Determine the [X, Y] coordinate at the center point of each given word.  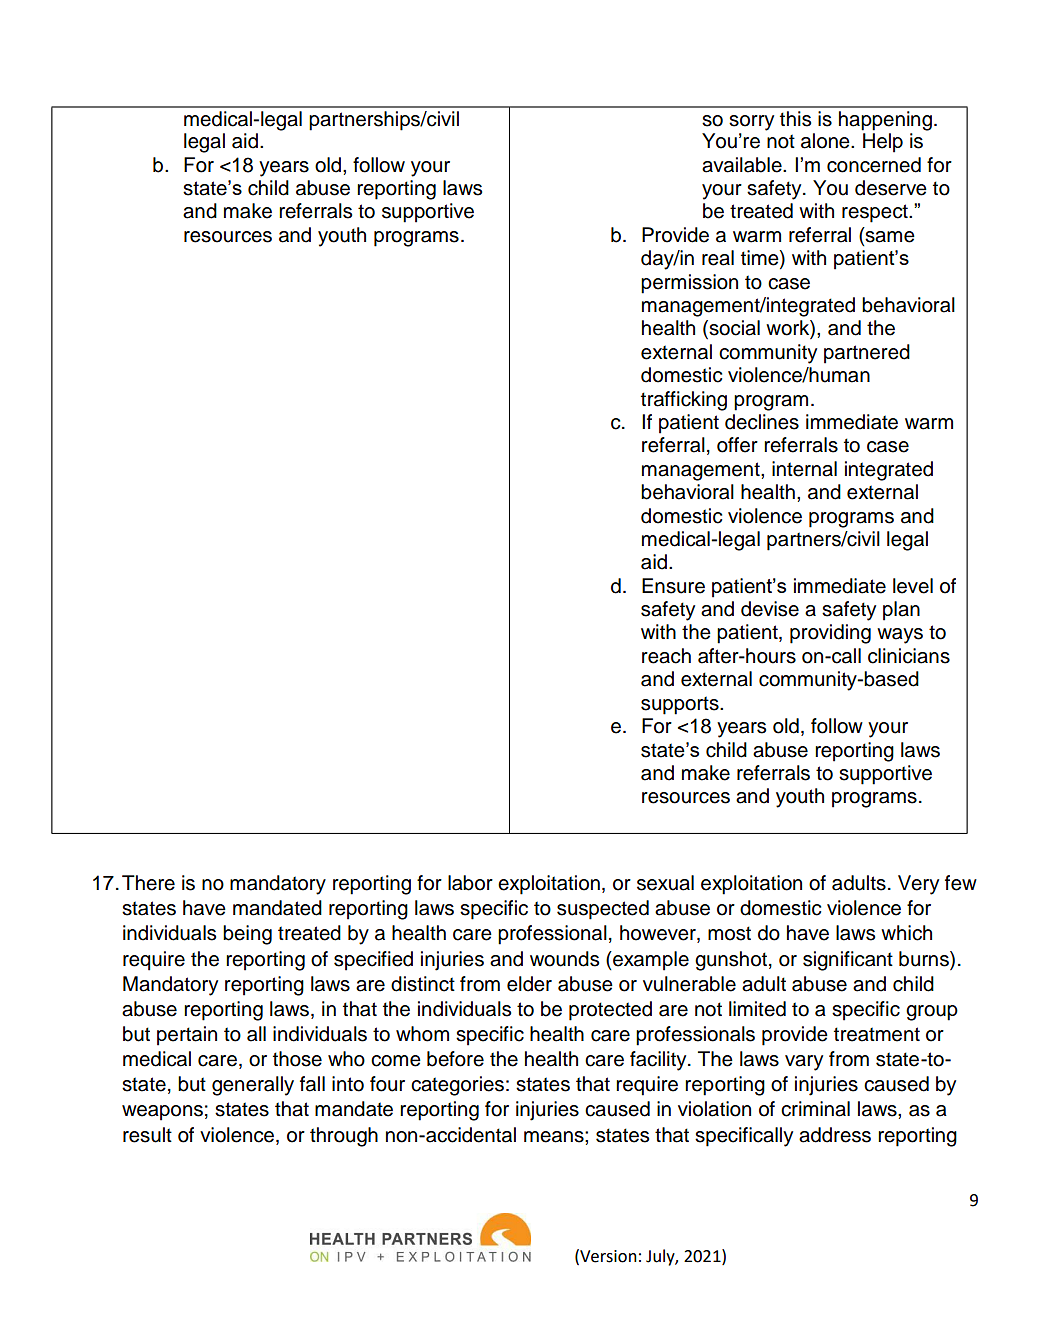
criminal [815, 1109]
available [743, 165]
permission [689, 284]
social [733, 329]
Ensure [673, 586]
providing [830, 634]
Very [918, 885]
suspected [603, 910]
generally [253, 1086]
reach [666, 656]
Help [883, 143]
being [247, 935]
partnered [867, 354]
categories [457, 1086]
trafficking [684, 401]
